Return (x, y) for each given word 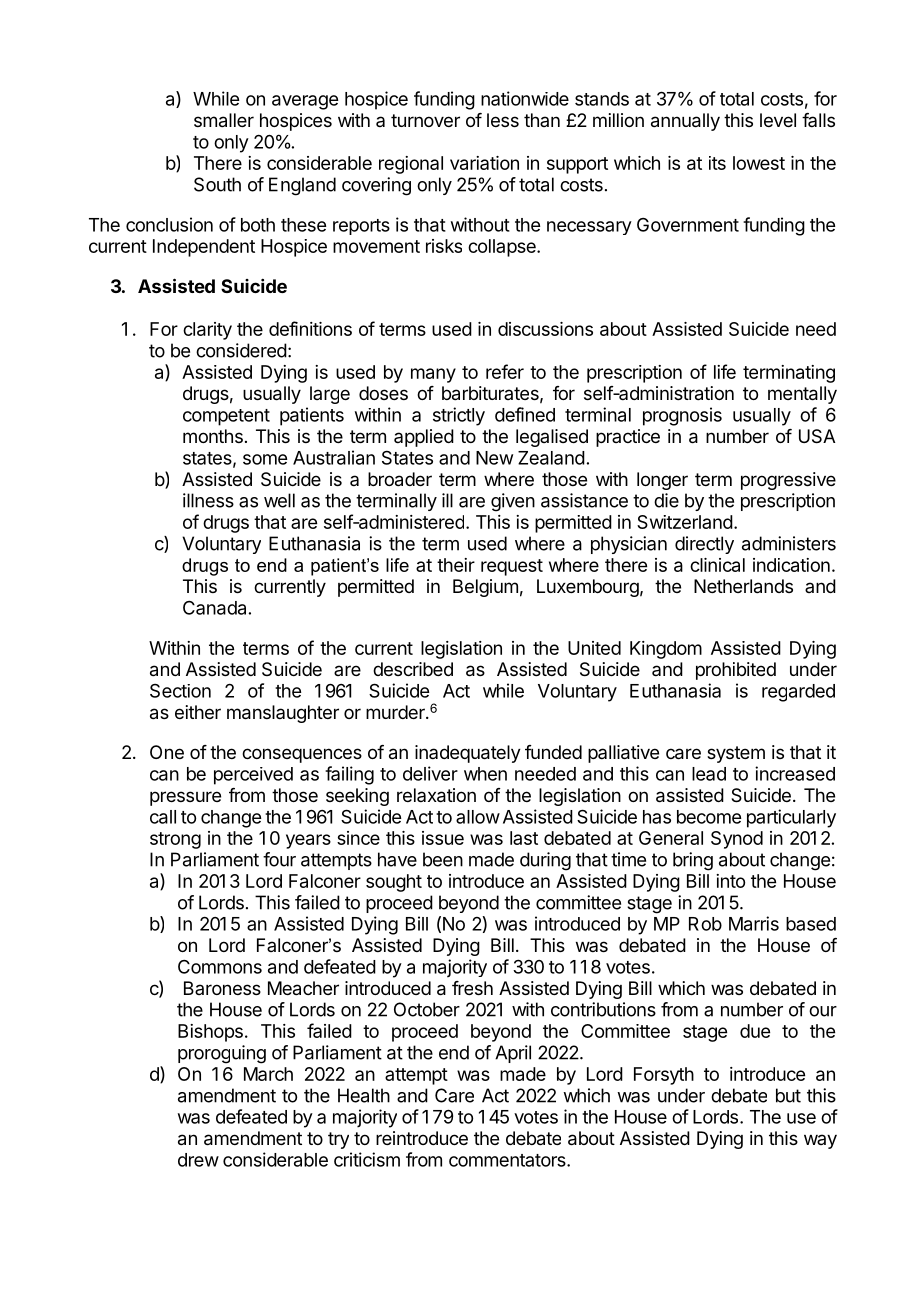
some (265, 459)
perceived (253, 776)
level (778, 120)
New (494, 458)
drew (198, 1160)
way (820, 1141)
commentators (508, 1160)
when (485, 774)
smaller (224, 120)
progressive (788, 481)
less (503, 120)
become (709, 817)
